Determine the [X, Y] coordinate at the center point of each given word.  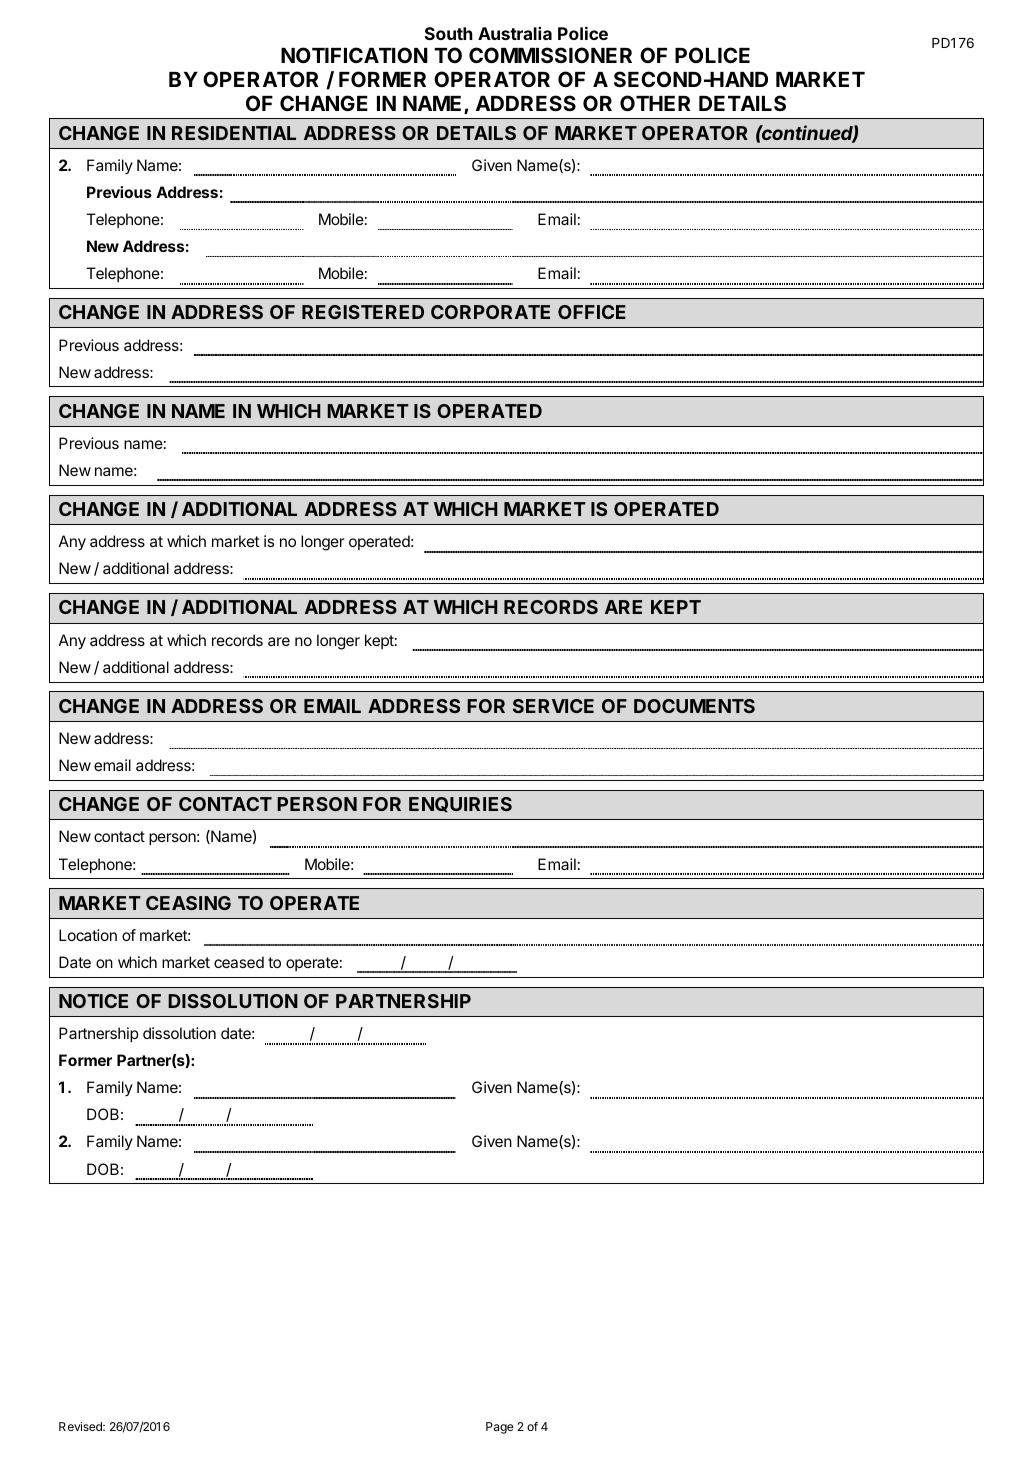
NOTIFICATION [354, 55]
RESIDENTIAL [234, 133]
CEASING [188, 903]
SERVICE [553, 706]
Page [500, 1428]
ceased [239, 962]
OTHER [655, 103]
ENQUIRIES [460, 804]
